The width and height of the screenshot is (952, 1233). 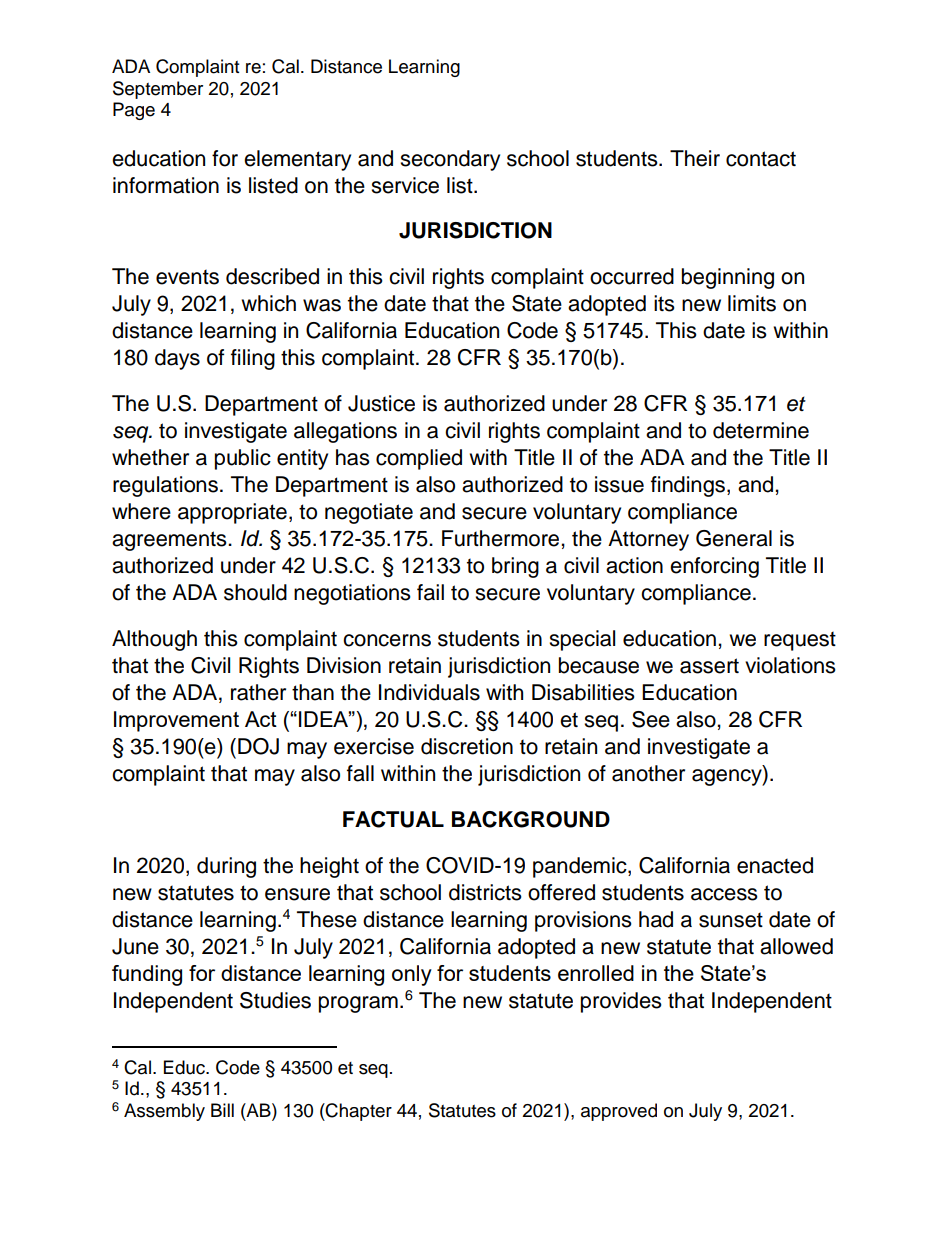 I want to click on complied, so click(x=419, y=459).
